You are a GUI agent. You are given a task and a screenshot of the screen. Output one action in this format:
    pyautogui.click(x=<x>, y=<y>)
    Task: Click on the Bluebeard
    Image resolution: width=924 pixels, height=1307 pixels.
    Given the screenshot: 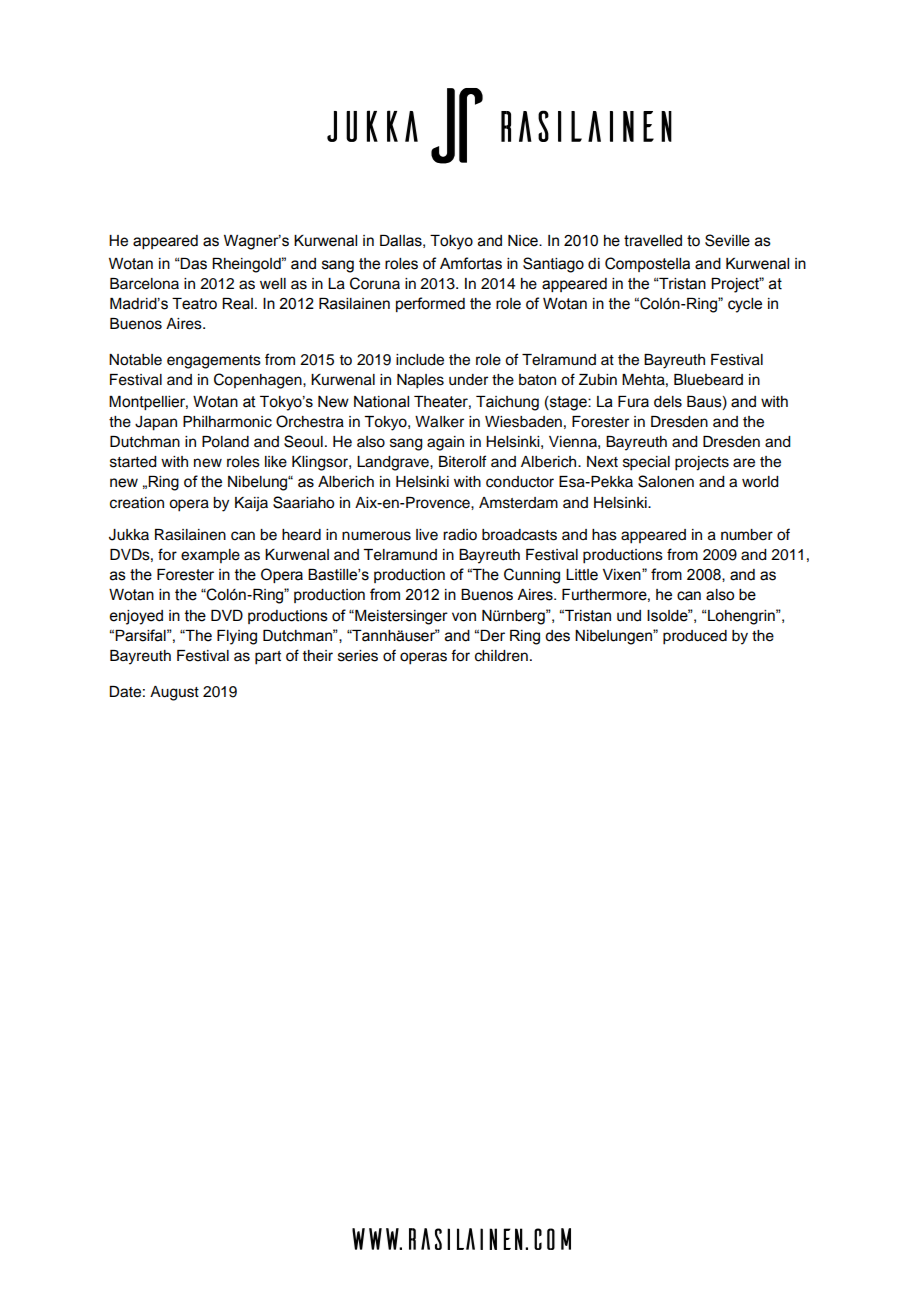 What is the action you would take?
    pyautogui.click(x=708, y=380)
